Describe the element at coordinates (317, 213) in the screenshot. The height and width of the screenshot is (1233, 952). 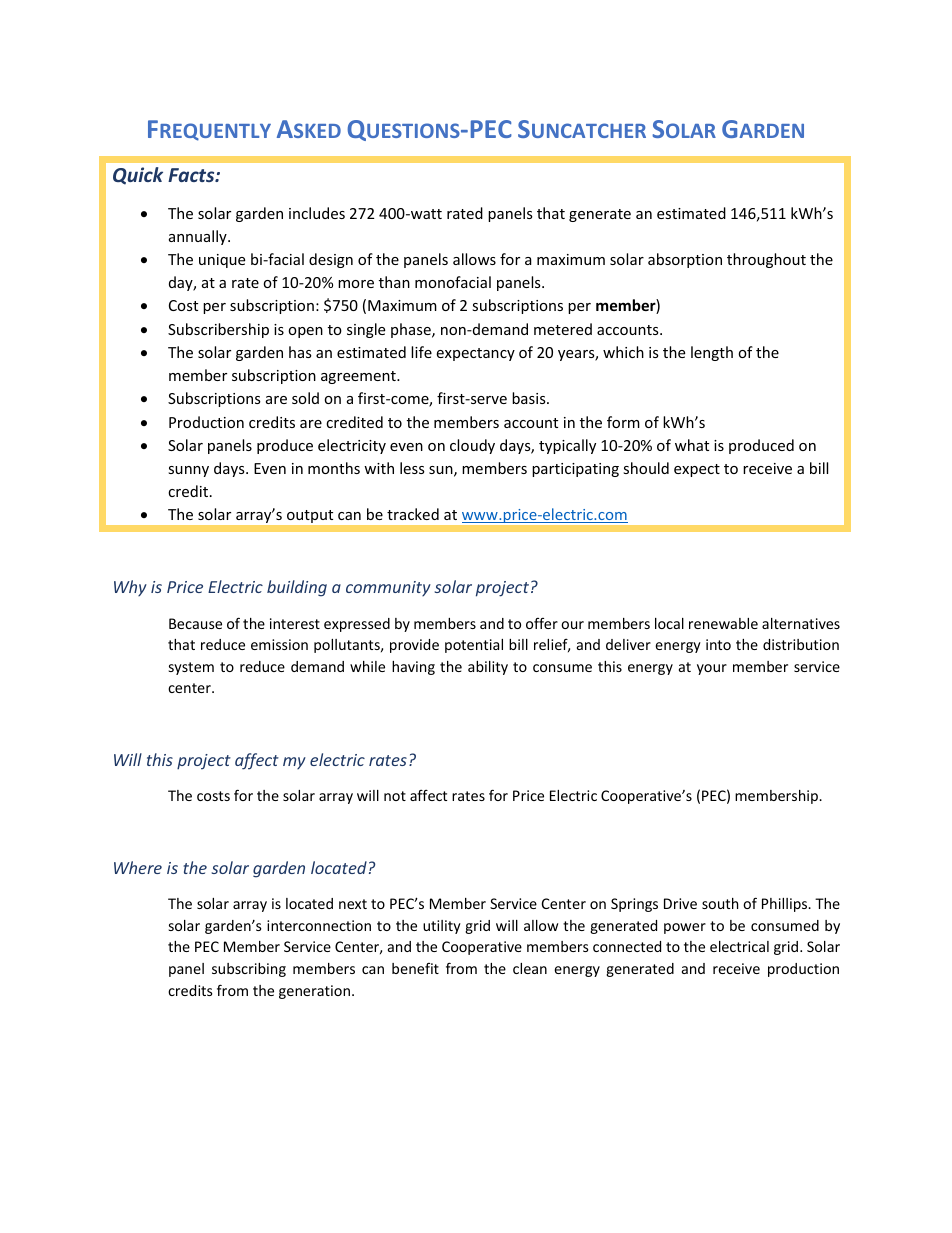
I see `includes` at that location.
